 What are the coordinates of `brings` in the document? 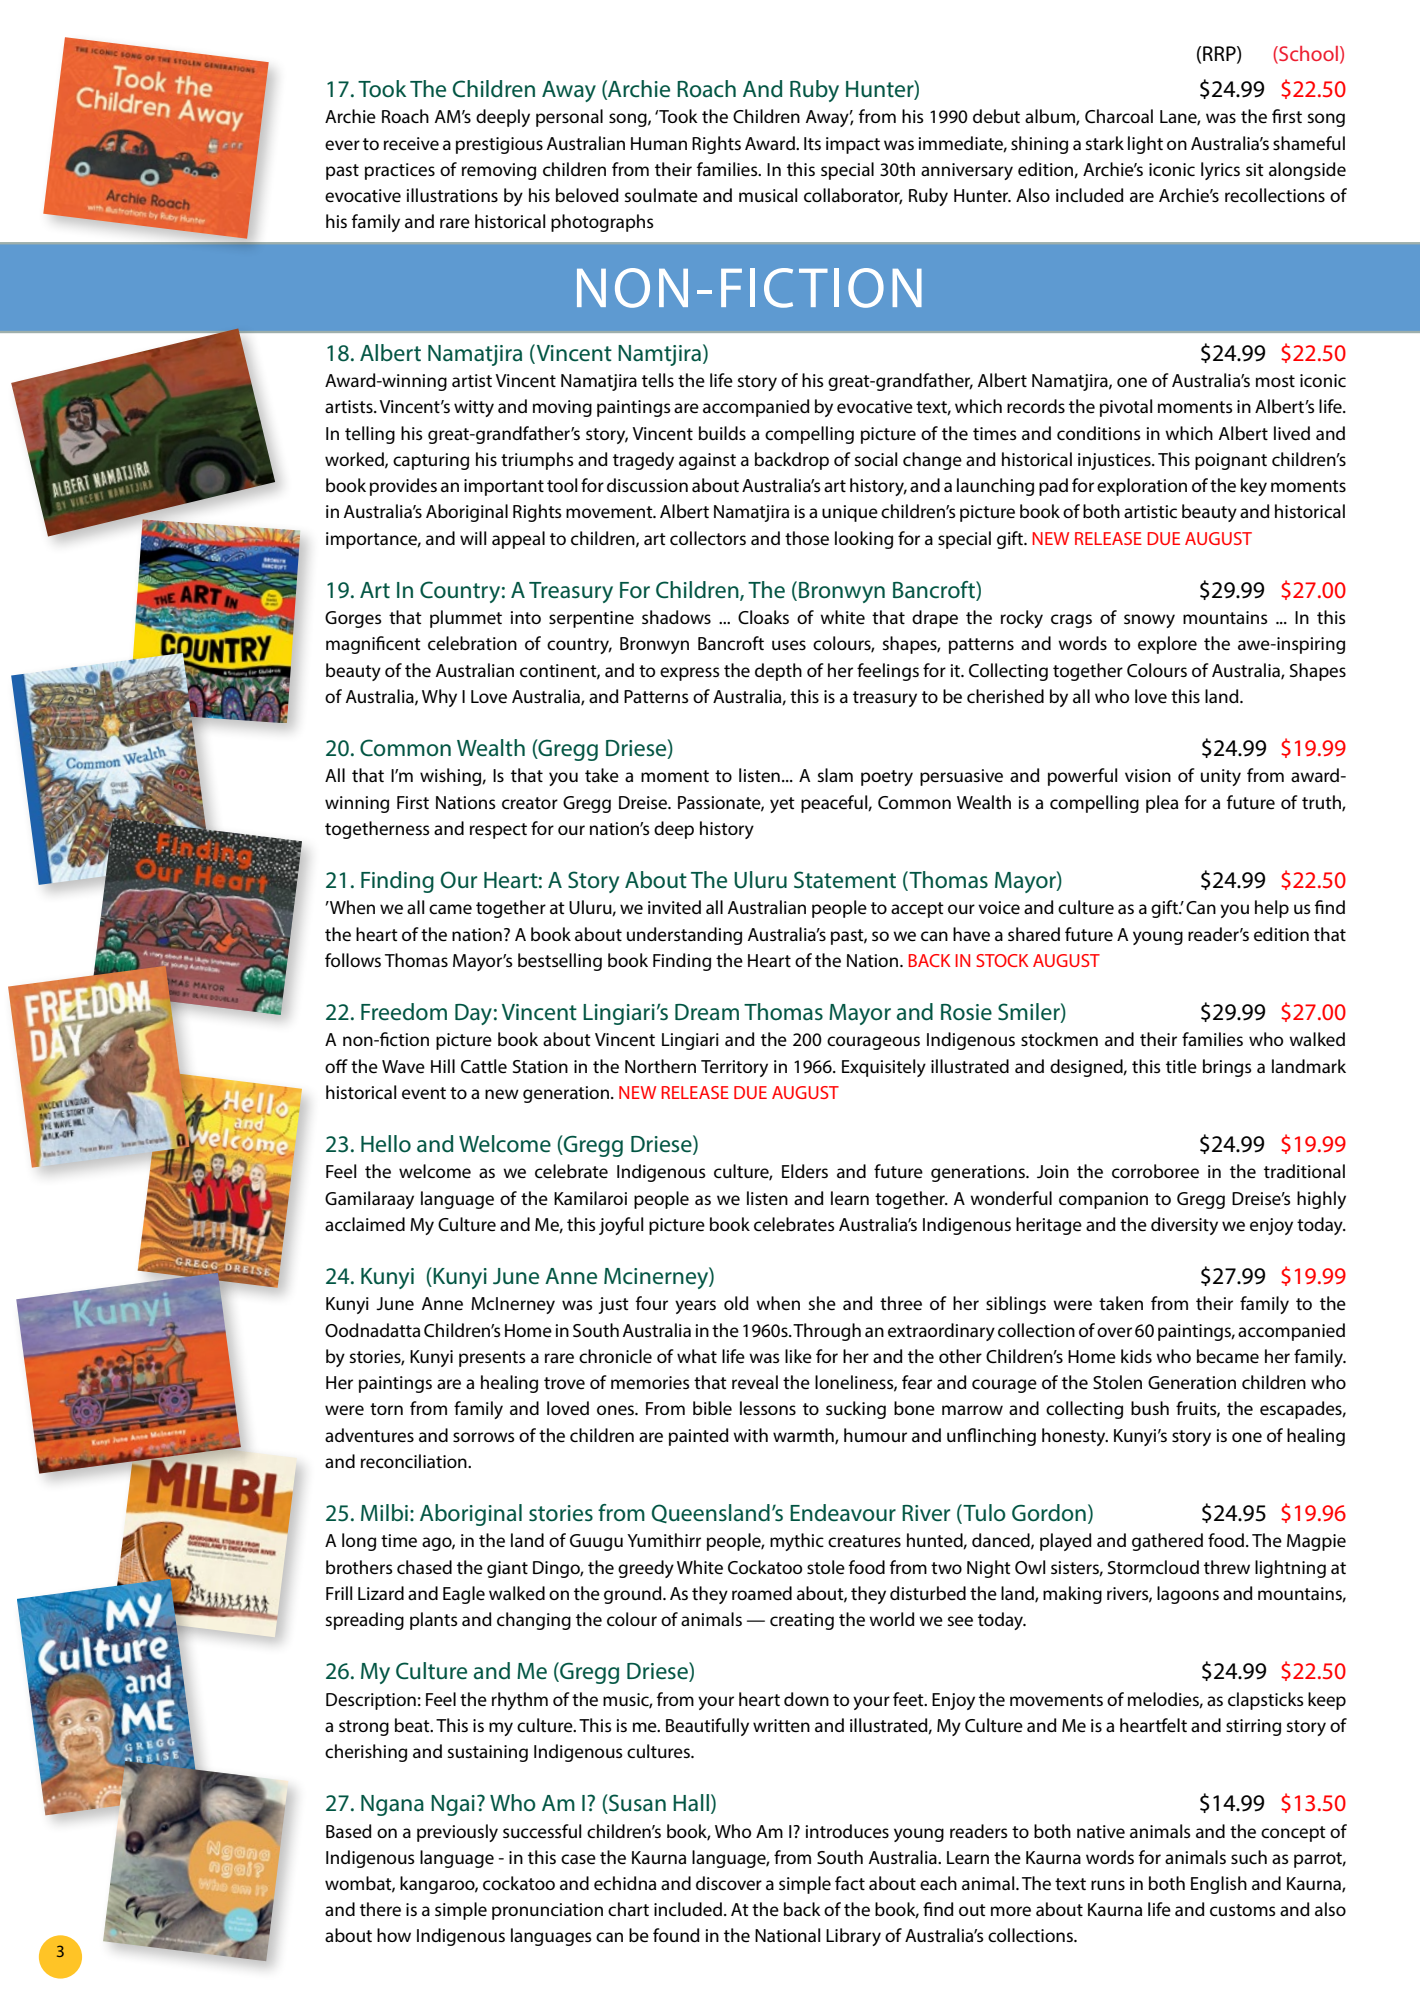 It's located at (1227, 1068).
